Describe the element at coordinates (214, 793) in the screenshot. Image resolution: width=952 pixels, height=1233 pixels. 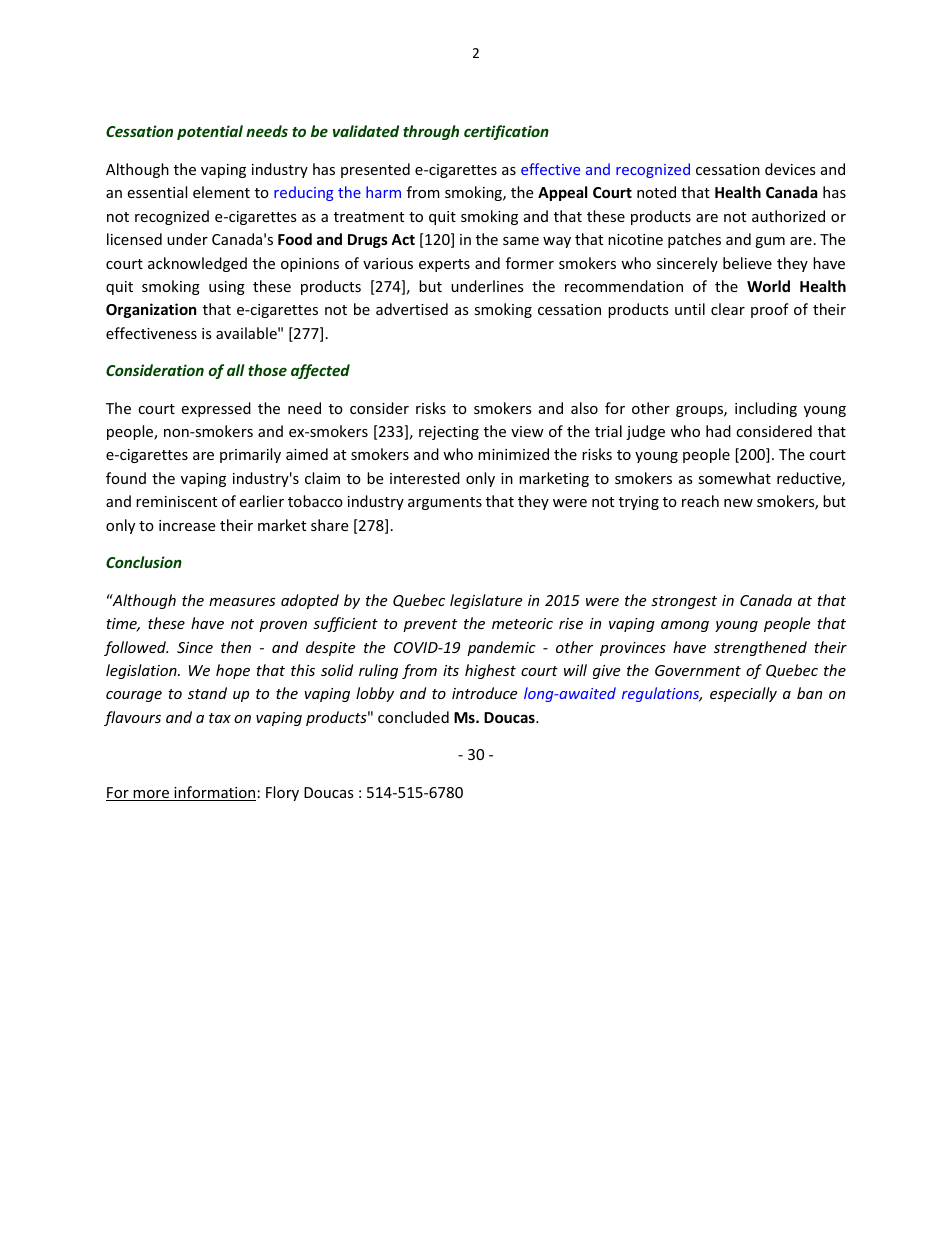
I see `information` at that location.
